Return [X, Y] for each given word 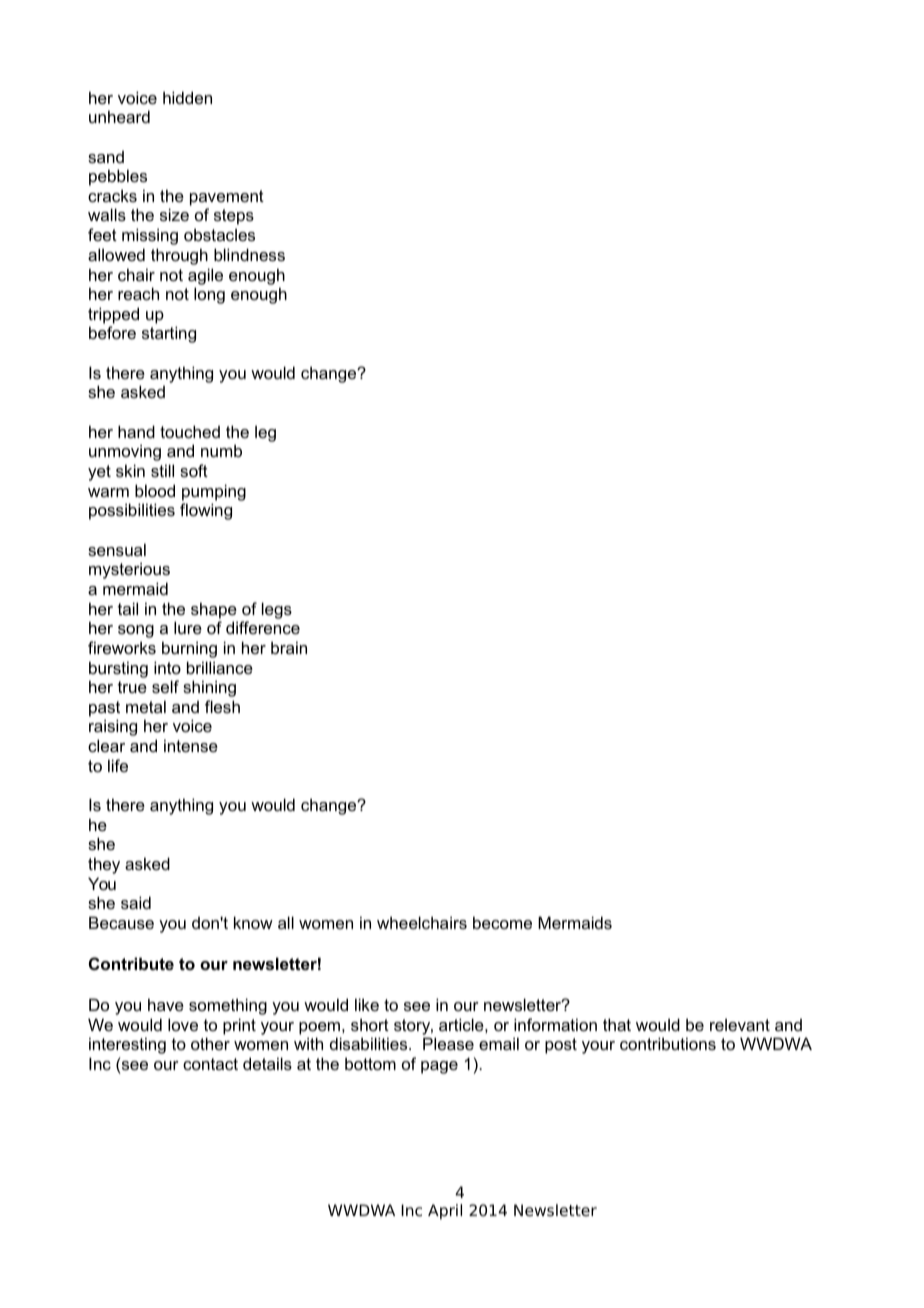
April [445, 1212]
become [502, 922]
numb [221, 450]
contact [210, 1064]
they [104, 865]
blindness [249, 254]
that [617, 1024]
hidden [187, 97]
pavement [227, 198]
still [162, 470]
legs [277, 610]
